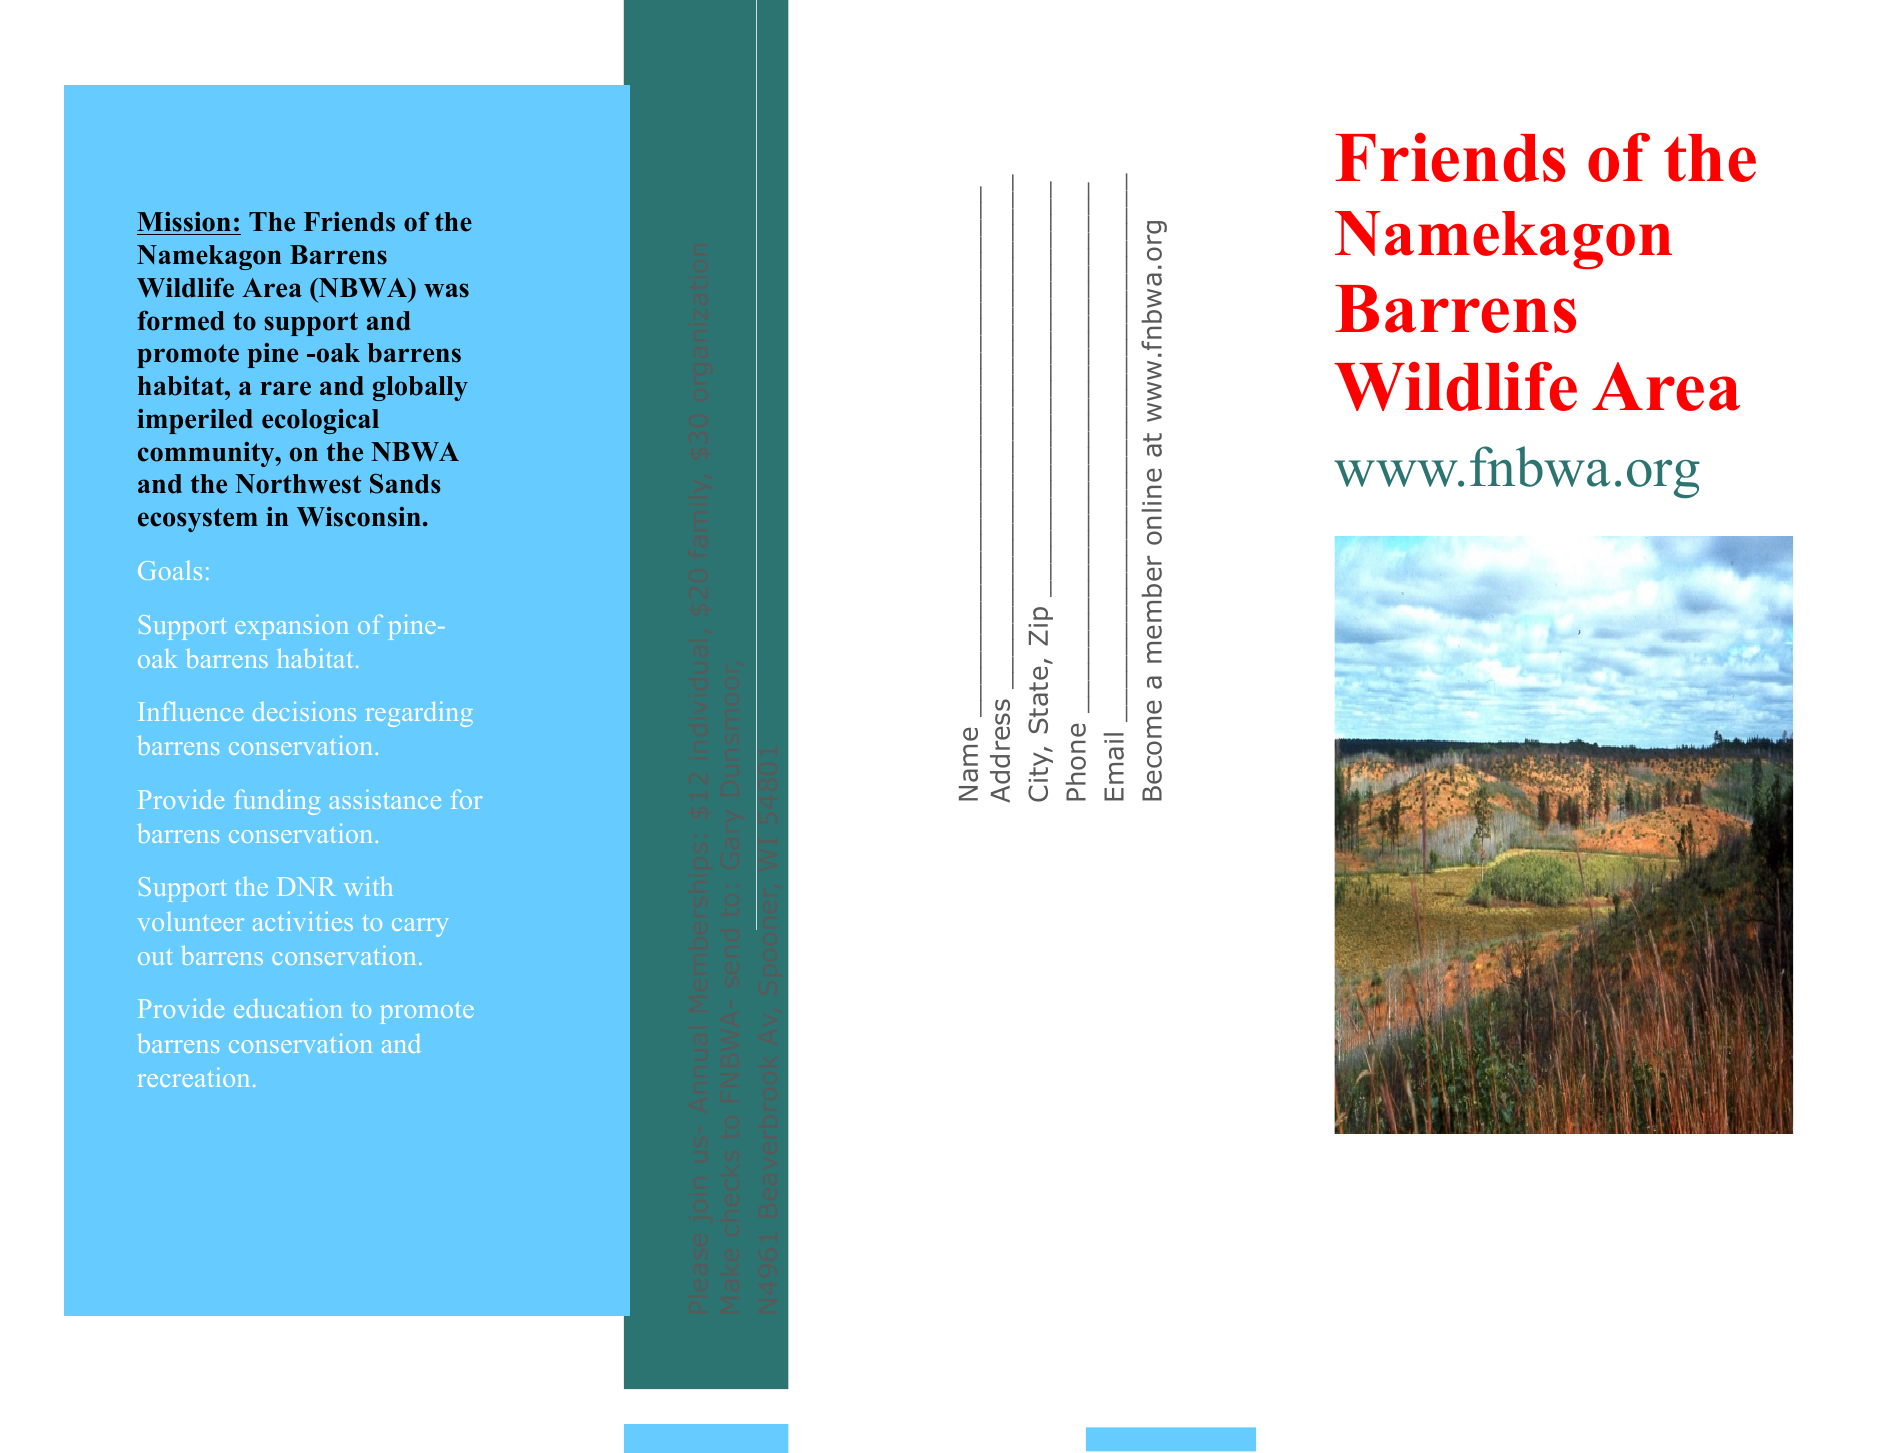 The image size is (1880, 1453). I want to click on carry, so click(420, 927).
